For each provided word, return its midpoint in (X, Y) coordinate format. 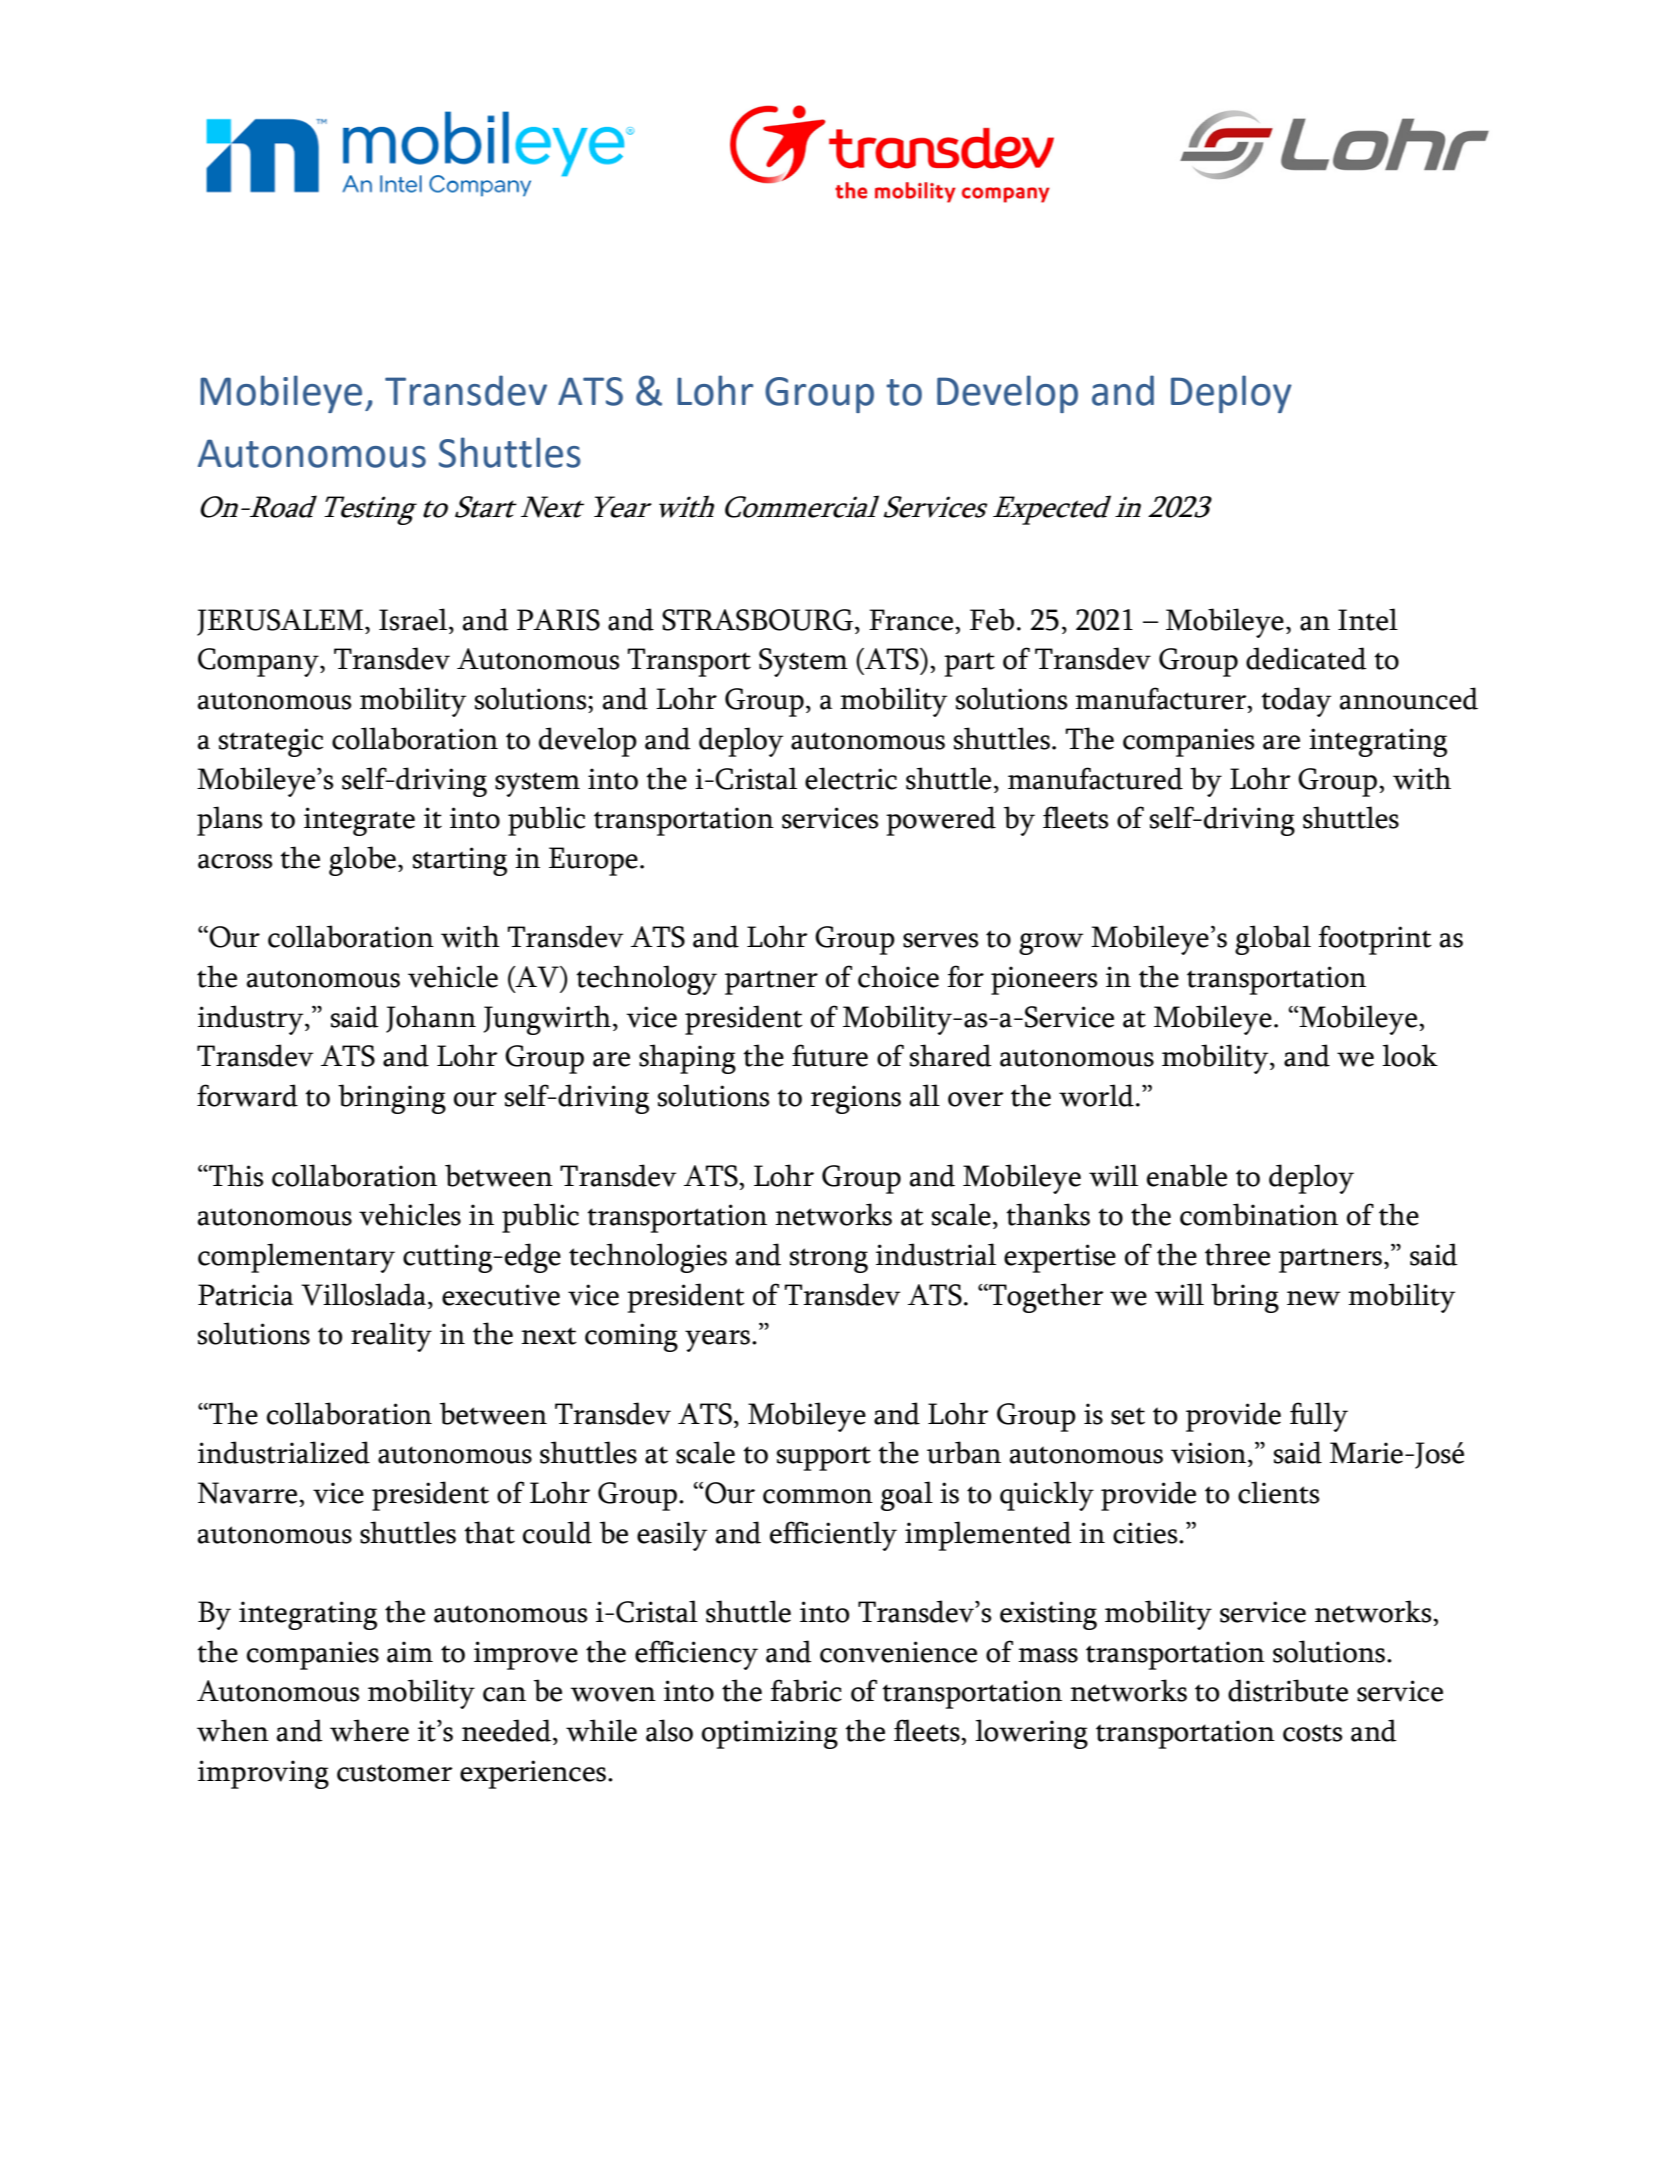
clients (1279, 1492)
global (1273, 940)
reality (391, 1337)
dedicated (1306, 658)
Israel (414, 619)
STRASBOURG (757, 620)
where (369, 1730)
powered (941, 821)
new (1313, 1298)
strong (829, 1260)
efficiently (833, 1536)
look (1410, 1055)
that (489, 1532)
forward (247, 1095)
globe (362, 861)
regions (856, 1099)
